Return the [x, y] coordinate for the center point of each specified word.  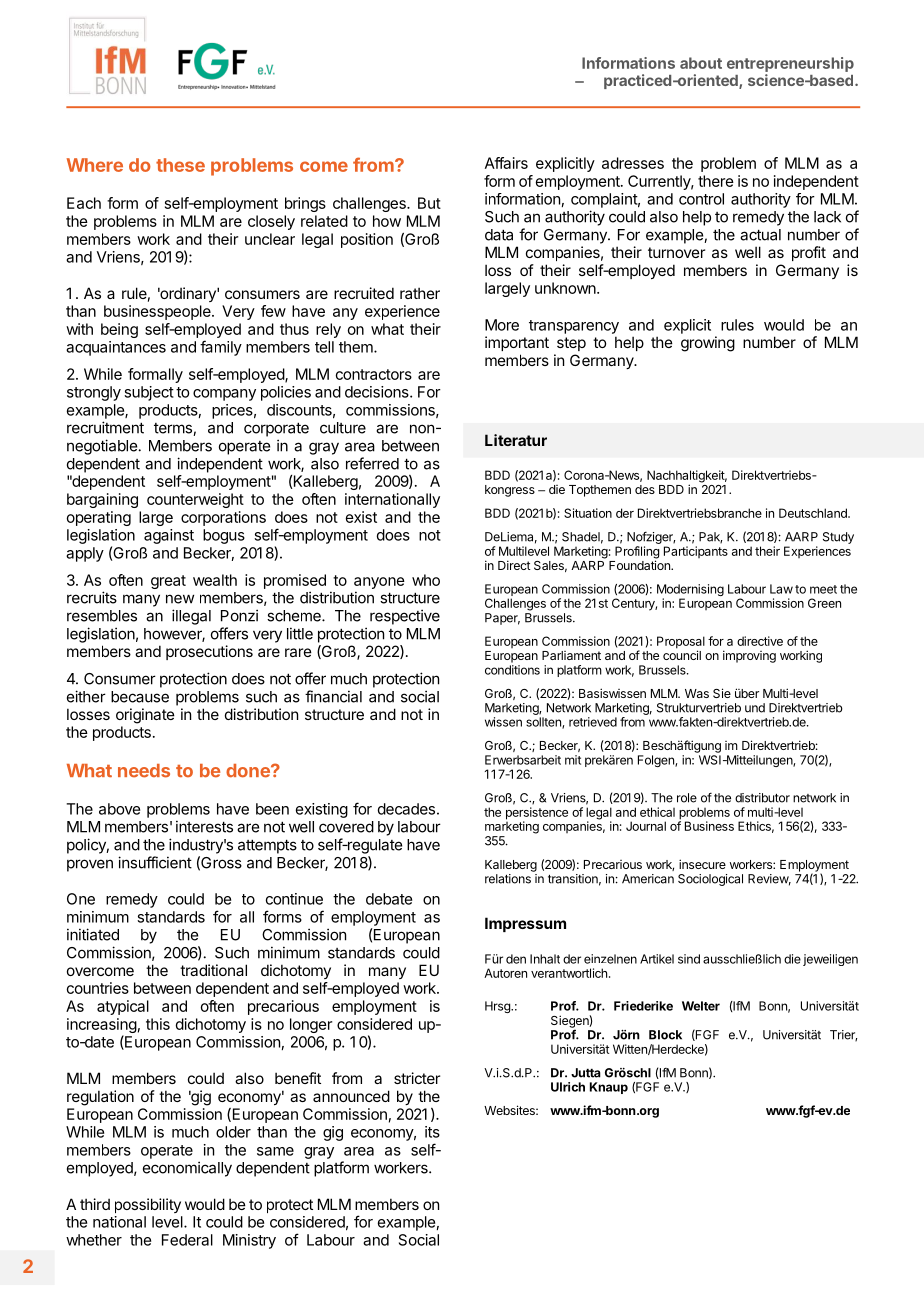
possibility [148, 1205]
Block [665, 1035]
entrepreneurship [790, 64]
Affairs [506, 163]
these [180, 165]
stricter [417, 1078]
